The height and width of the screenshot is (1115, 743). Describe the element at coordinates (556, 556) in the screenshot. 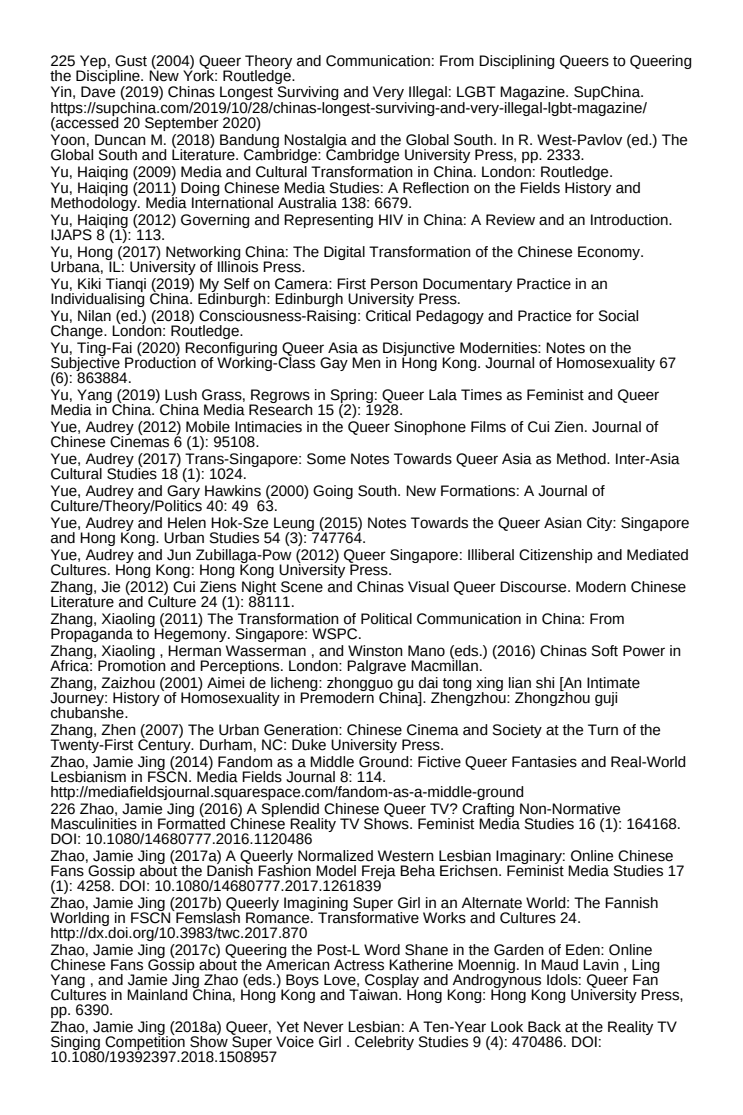

I see `Citizenship` at that location.
